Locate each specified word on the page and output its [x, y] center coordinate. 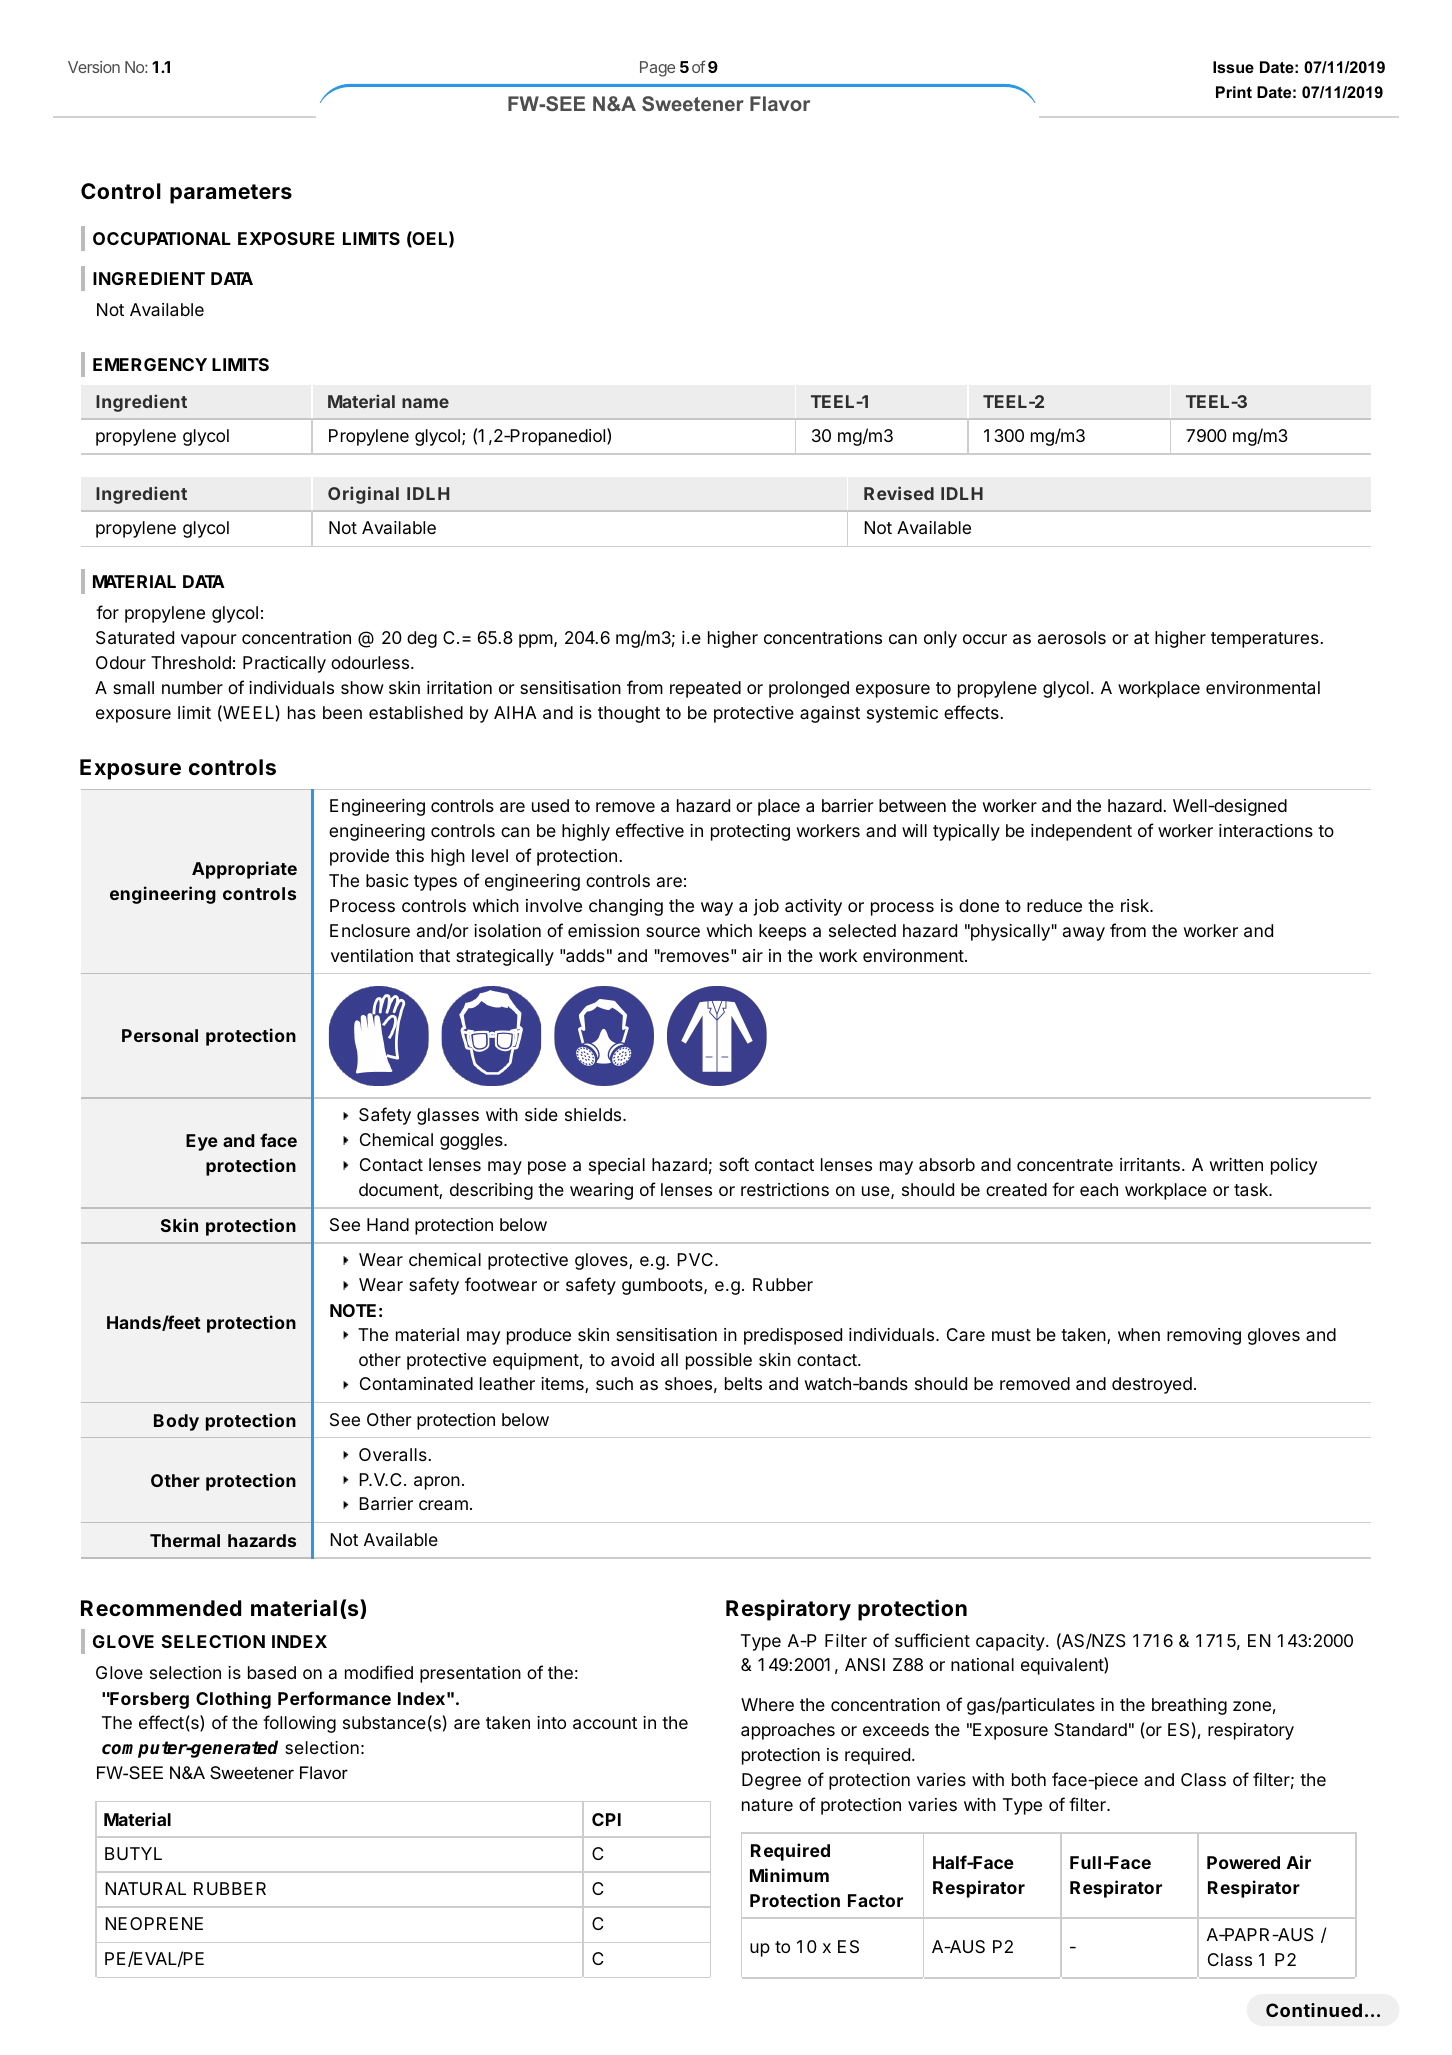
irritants [1150, 1164]
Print [1234, 92]
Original [363, 495]
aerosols [1072, 637]
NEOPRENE [154, 1923]
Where [767, 1704]
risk [1136, 905]
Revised [899, 493]
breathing [1189, 1706]
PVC [695, 1259]
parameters [231, 194]
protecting [750, 832]
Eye [202, 1142]
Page [657, 69]
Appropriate [244, 870]
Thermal [185, 1540]
